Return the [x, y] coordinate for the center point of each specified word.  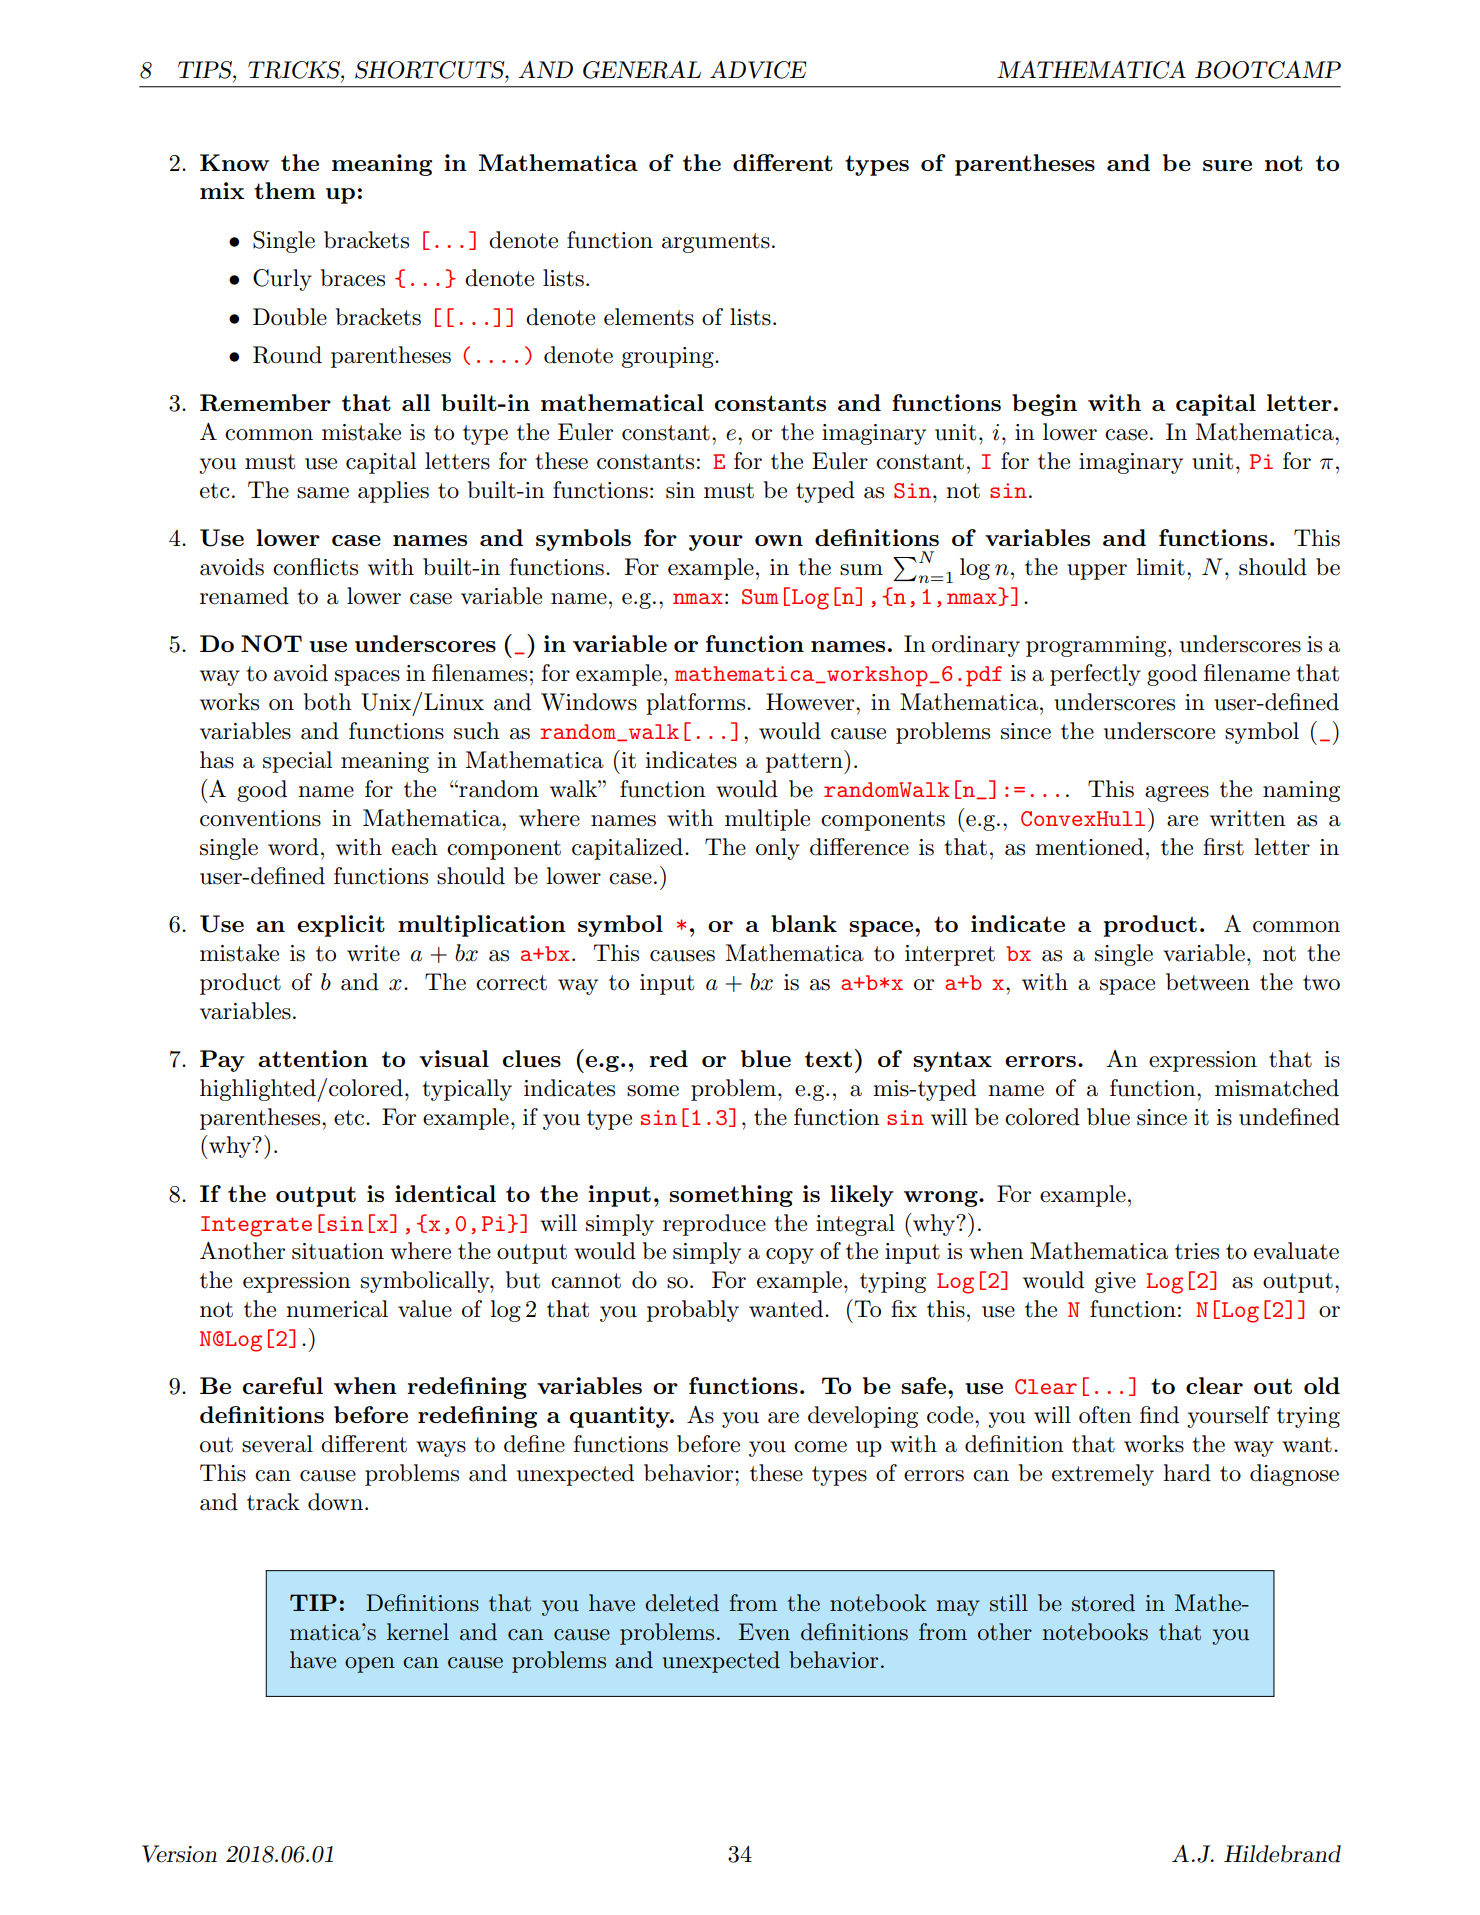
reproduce [714, 1225]
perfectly [1095, 675]
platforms [697, 704]
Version [179, 1854]
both [328, 702]
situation [338, 1251]
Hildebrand [1282, 1854]
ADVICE [758, 70]
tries [1197, 1251]
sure [1227, 165]
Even [764, 1632]
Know [234, 162]
